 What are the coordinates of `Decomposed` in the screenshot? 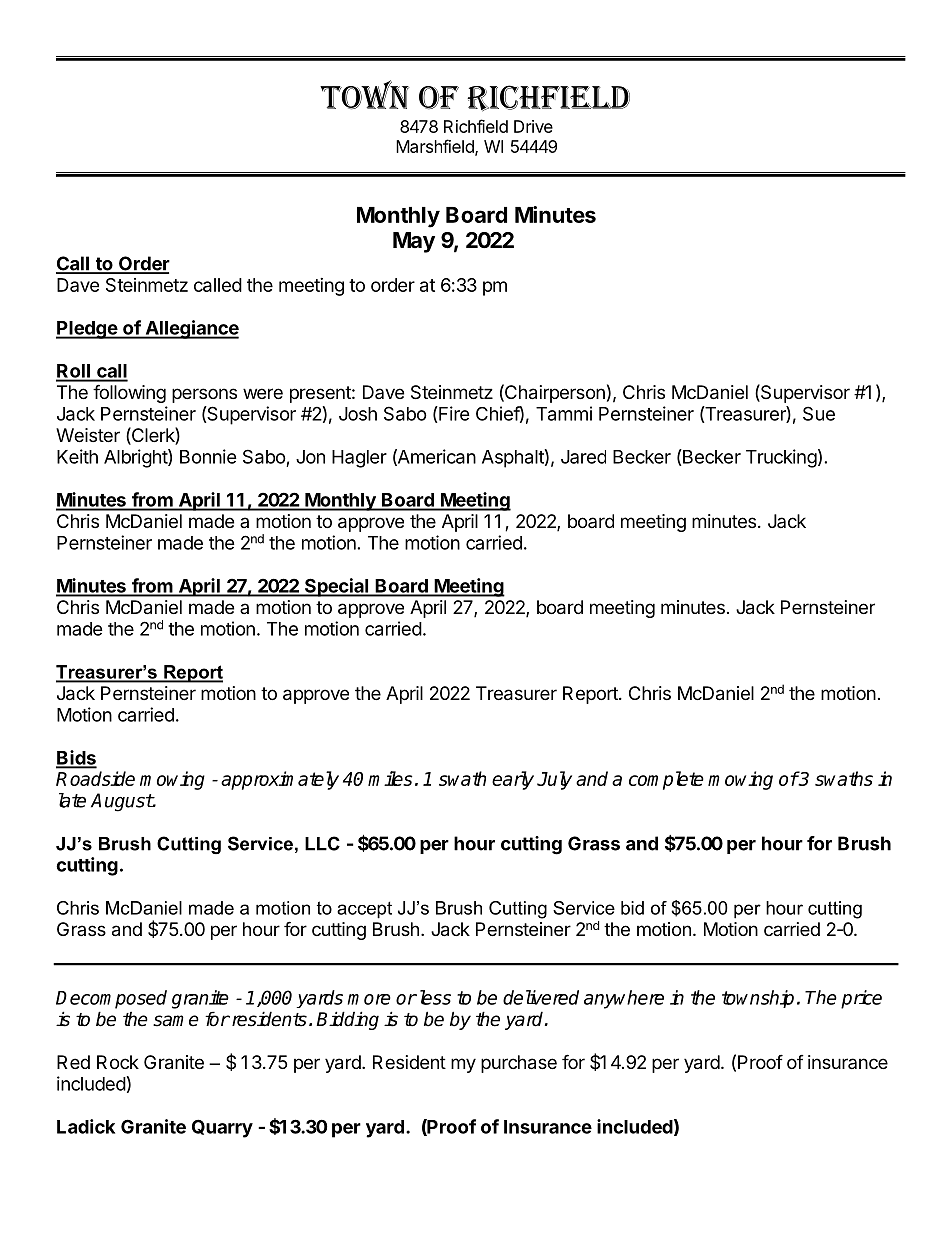 It's located at (111, 999).
